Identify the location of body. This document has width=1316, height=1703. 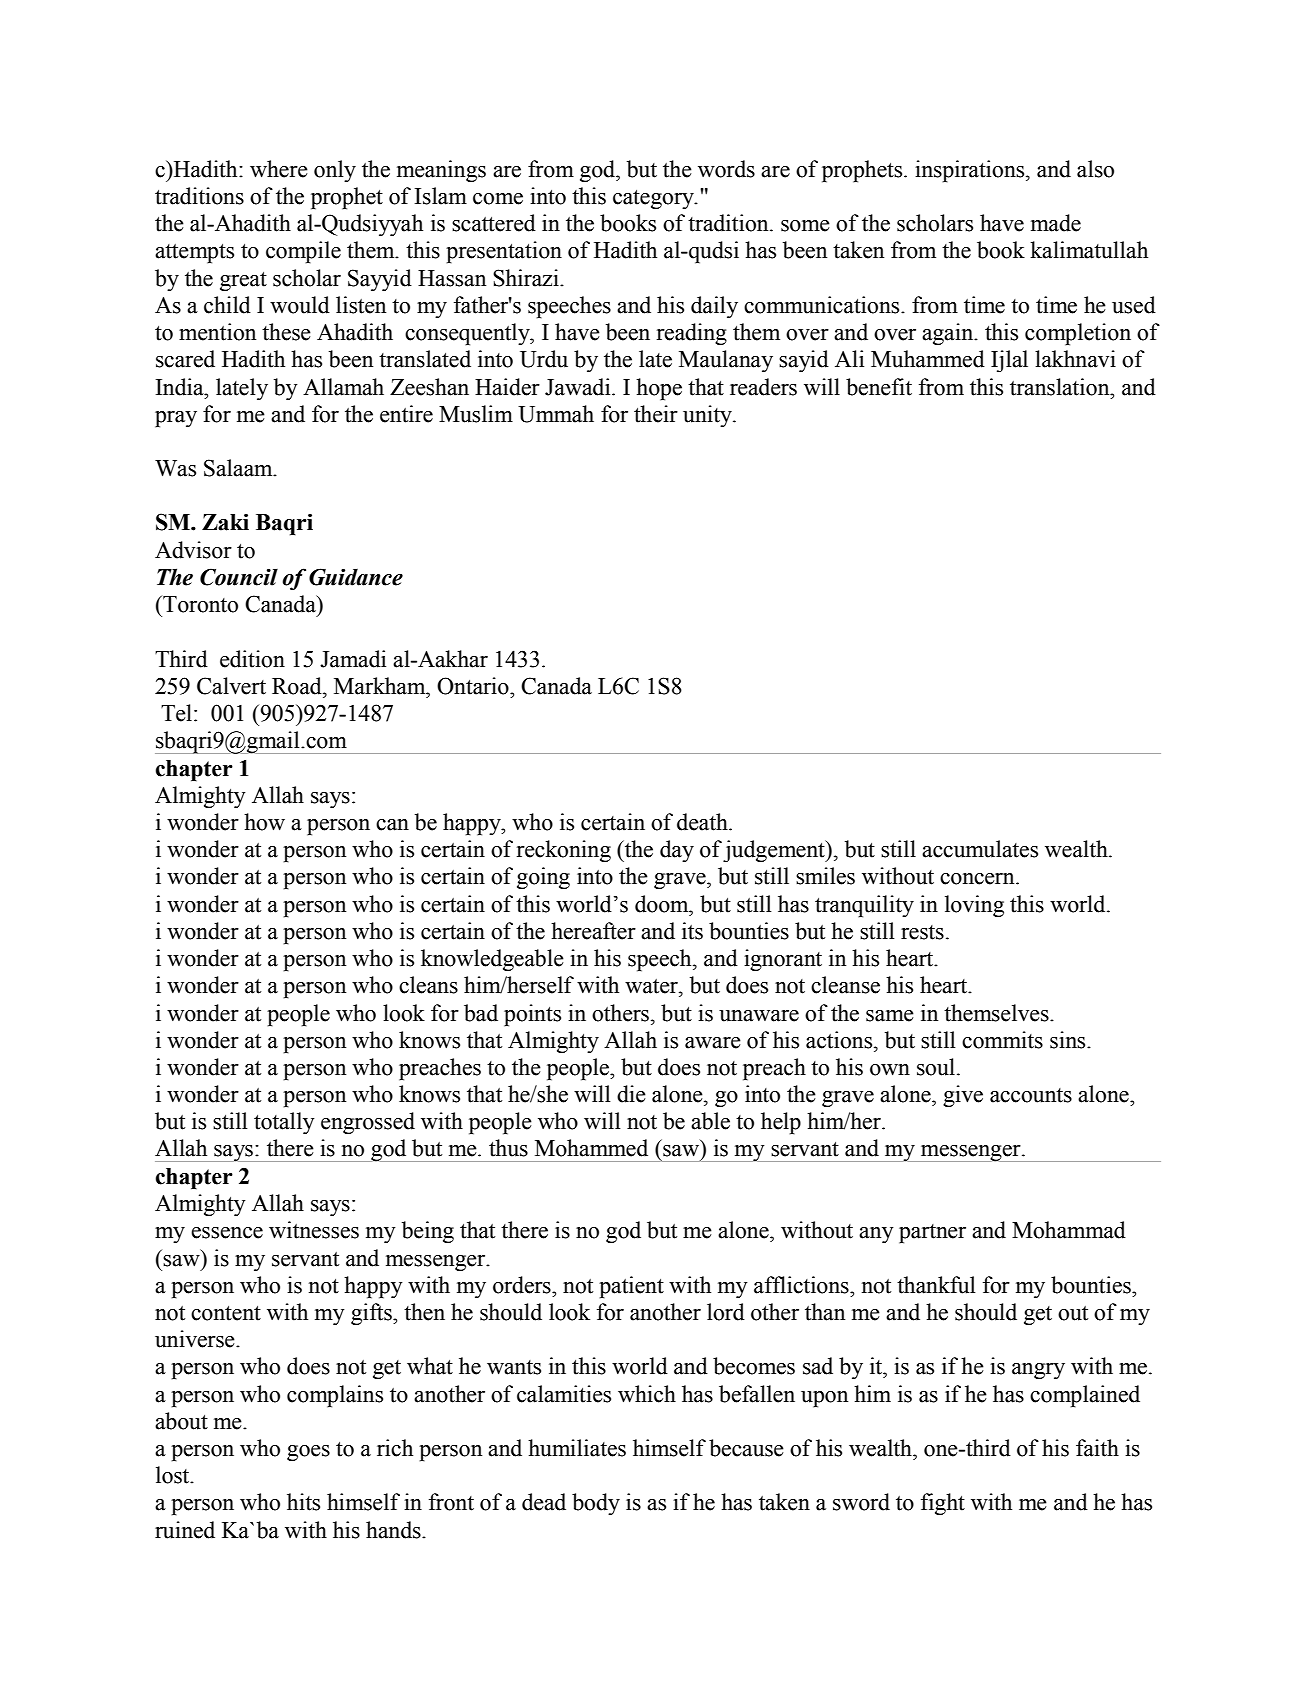
(596, 1504).
